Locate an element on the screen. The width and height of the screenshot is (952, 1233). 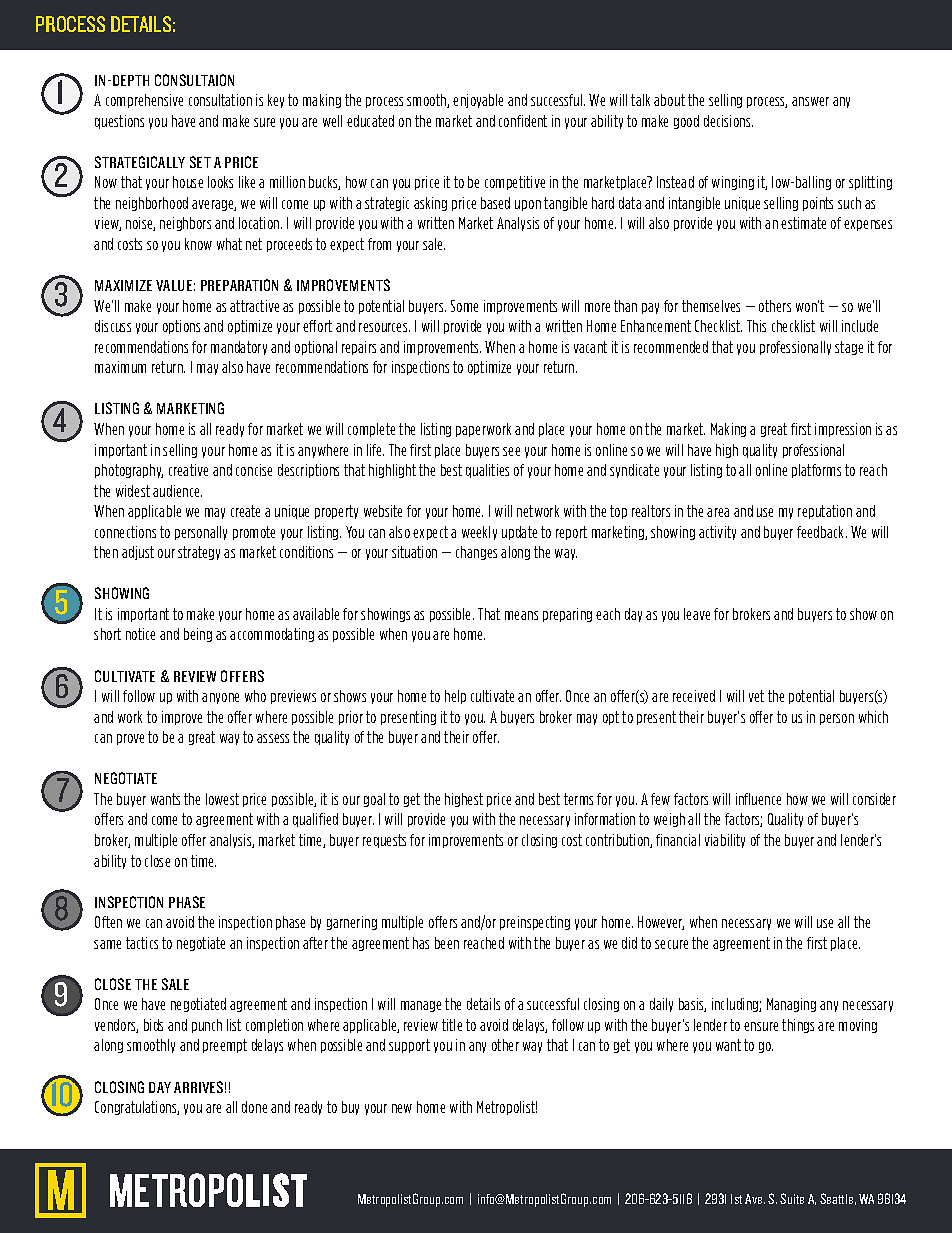
see is located at coordinates (511, 451).
